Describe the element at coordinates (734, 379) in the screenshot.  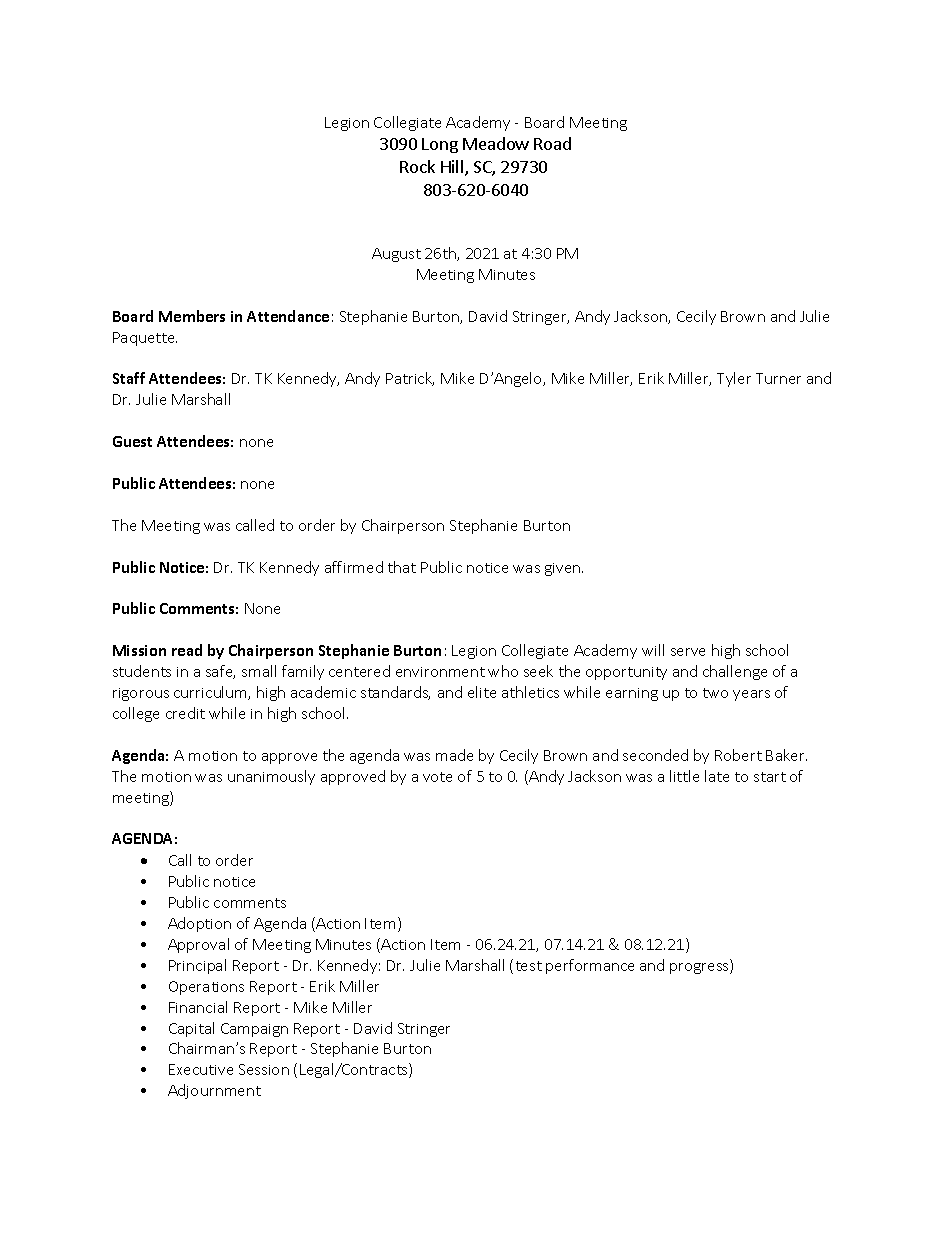
I see `Tyler` at that location.
